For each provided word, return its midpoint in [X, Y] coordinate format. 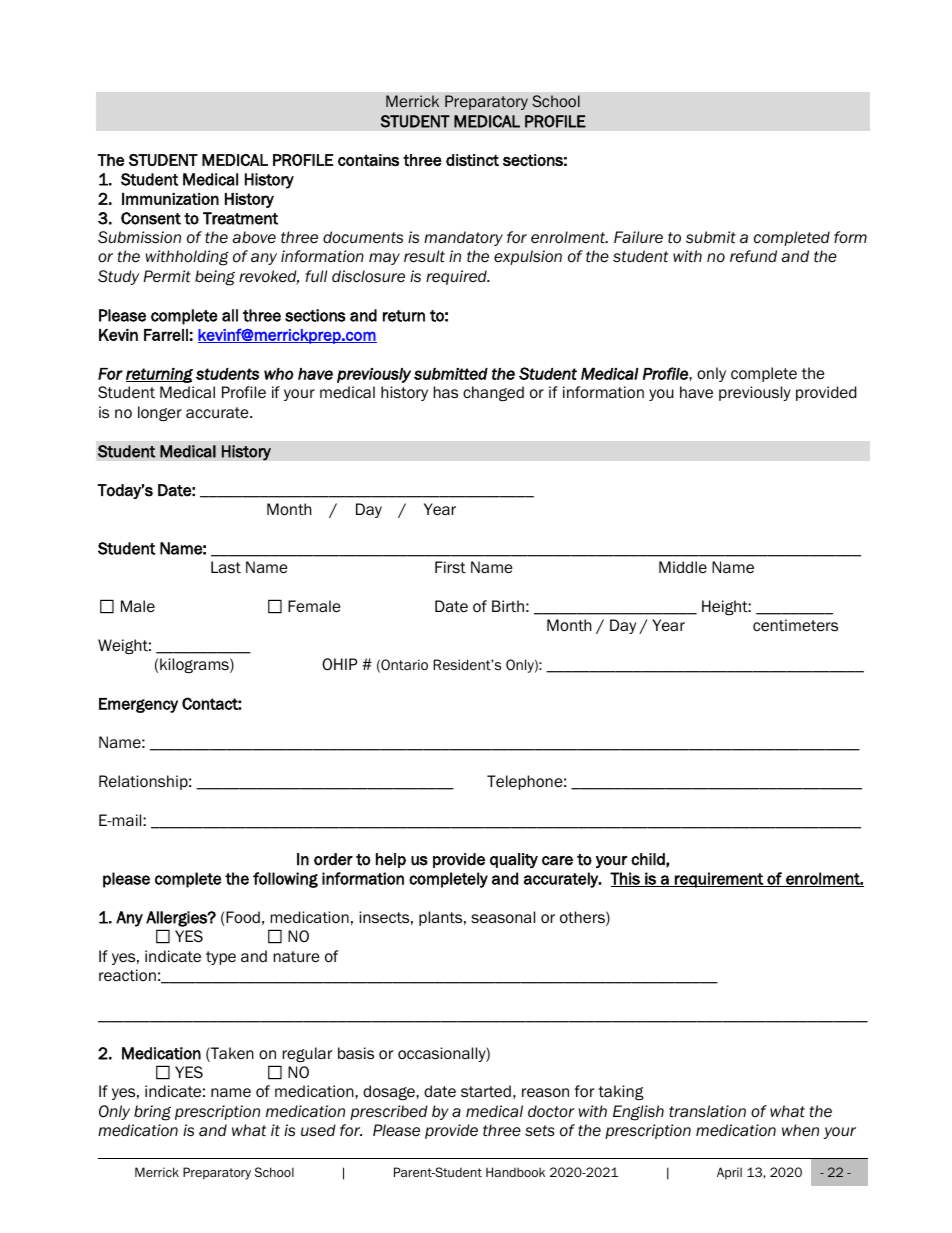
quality [514, 860]
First [450, 567]
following [285, 880]
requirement [719, 880]
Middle [683, 567]
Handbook [515, 1172]
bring [152, 1113]
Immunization [170, 199]
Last [226, 567]
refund [753, 256]
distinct [472, 160]
